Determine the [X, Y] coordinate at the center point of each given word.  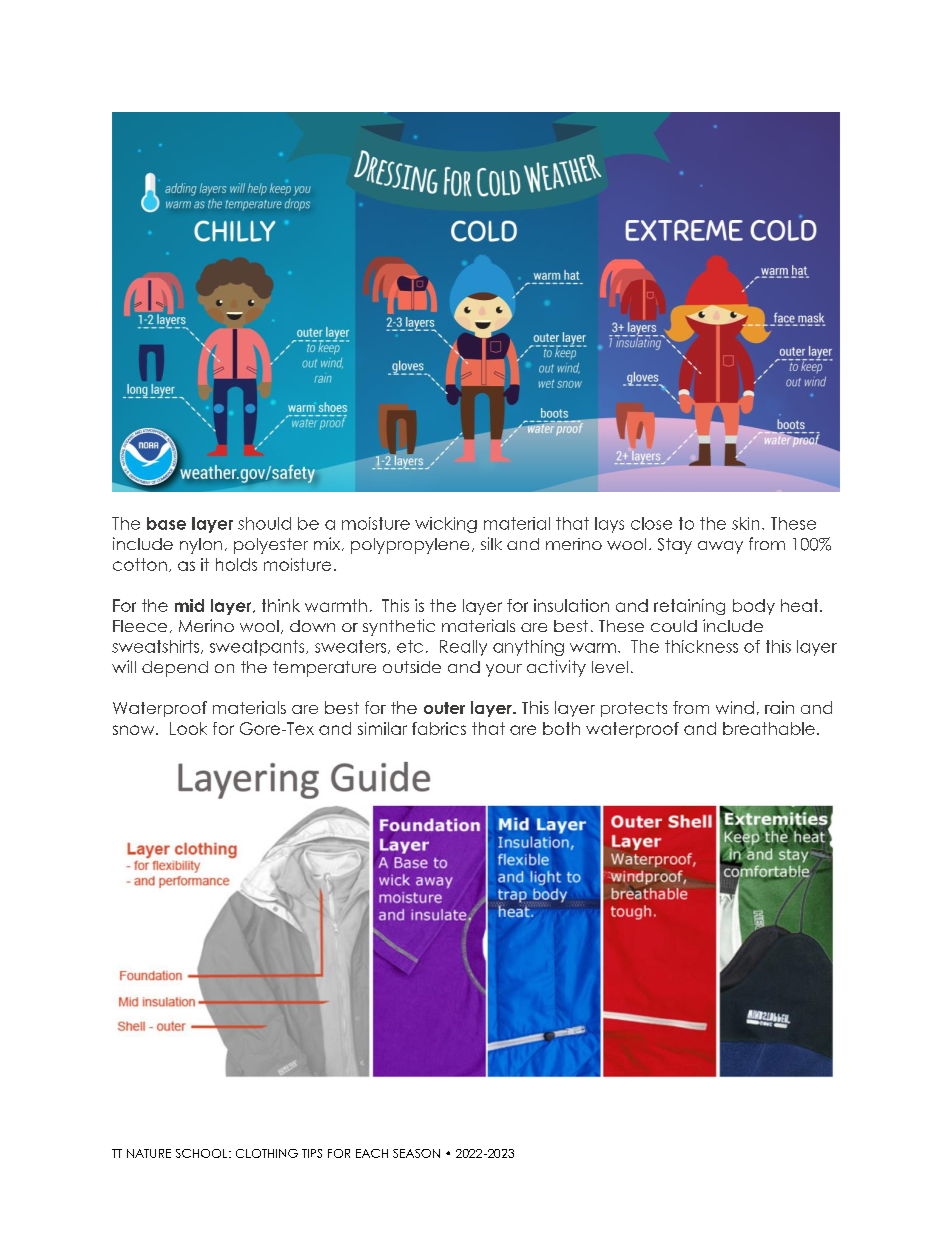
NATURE [149, 1153]
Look [188, 728]
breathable [769, 728]
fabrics [439, 728]
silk [491, 543]
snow [135, 730]
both [561, 728]
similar [382, 728]
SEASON [416, 1153]
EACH [372, 1153]
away [720, 547]
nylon [201, 546]
